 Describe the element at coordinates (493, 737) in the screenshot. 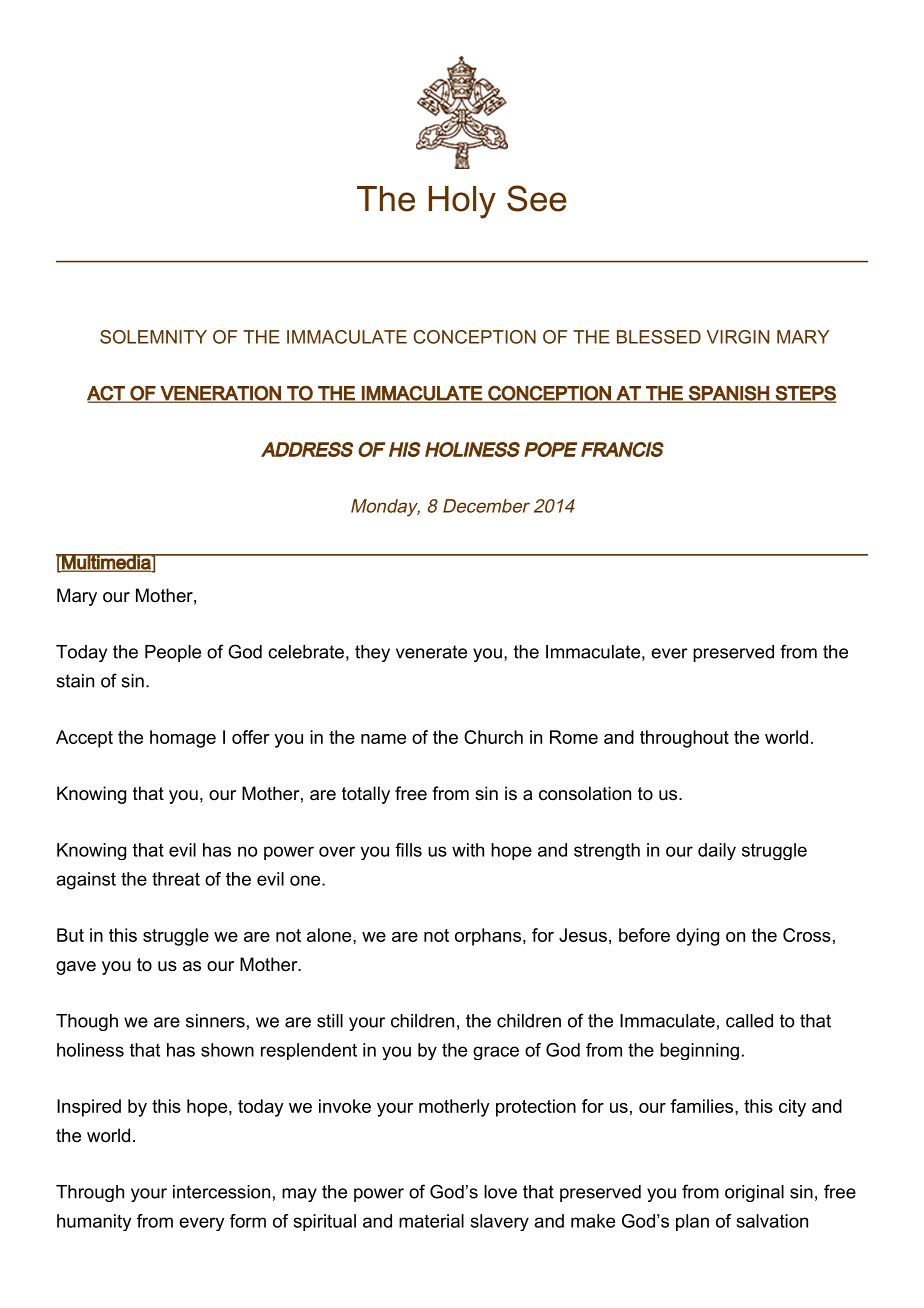

I see `Church` at that location.
